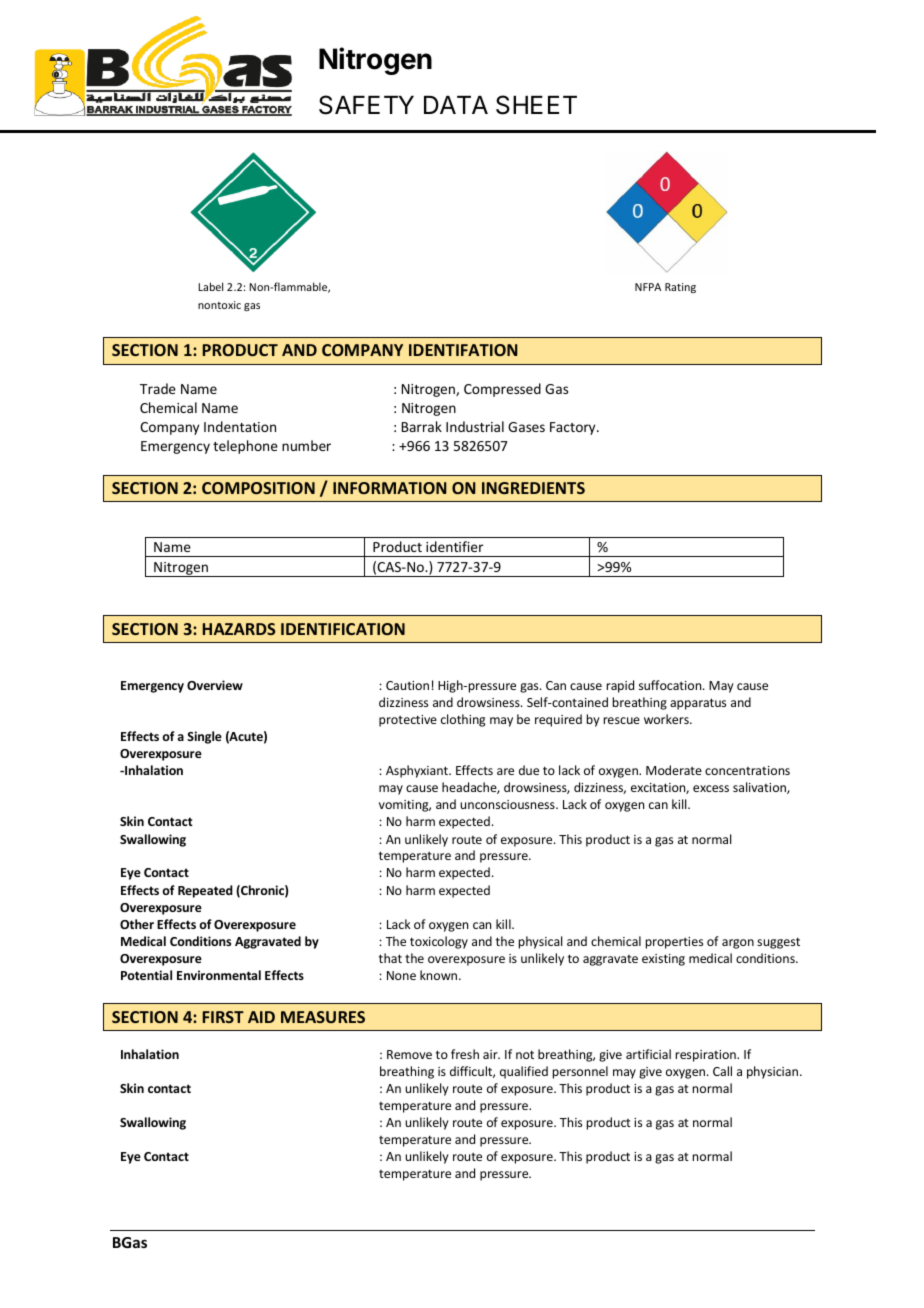 This page has width=924, height=1308. Describe the element at coordinates (671, 685) in the page. I see `suffocation` at that location.
